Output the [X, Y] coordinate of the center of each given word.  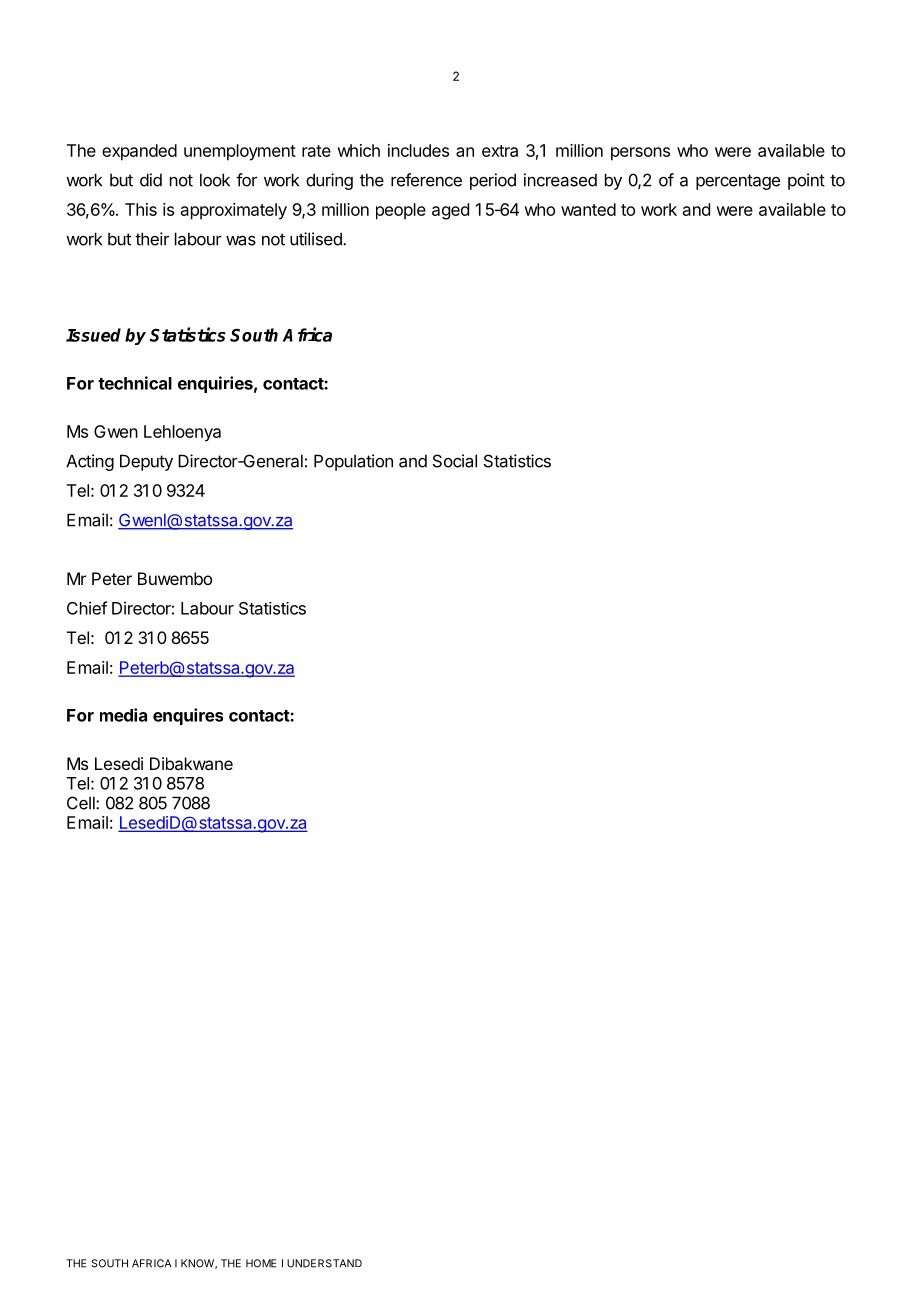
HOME [261, 1263]
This [141, 209]
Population [353, 462]
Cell [82, 803]
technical [135, 383]
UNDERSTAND [324, 1263]
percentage [738, 182]
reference [426, 180]
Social [455, 461]
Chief [87, 608]
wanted [588, 209]
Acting [90, 462]
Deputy [146, 462]
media [123, 715]
